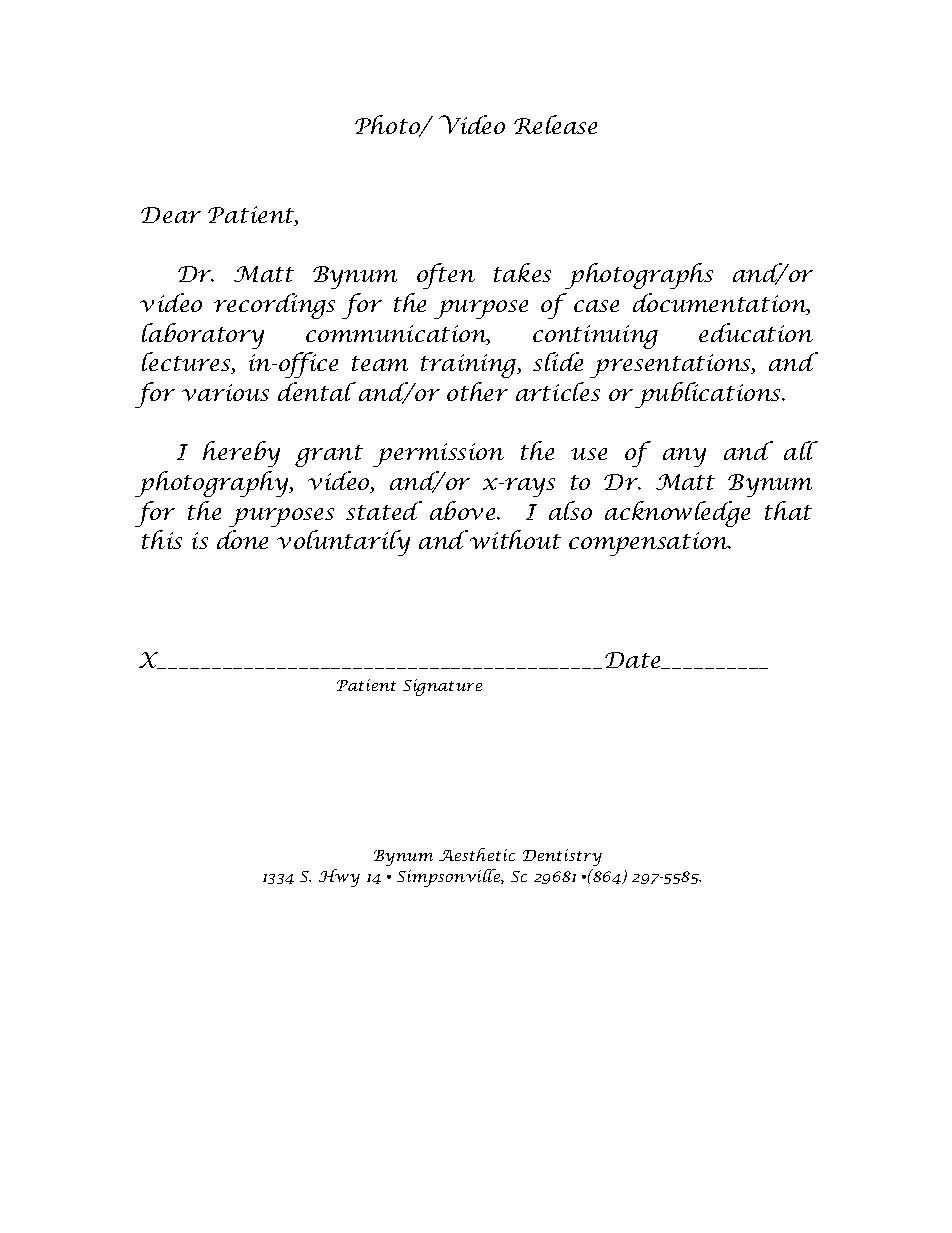  Describe the element at coordinates (339, 878) in the screenshot. I see `Hwy` at that location.
